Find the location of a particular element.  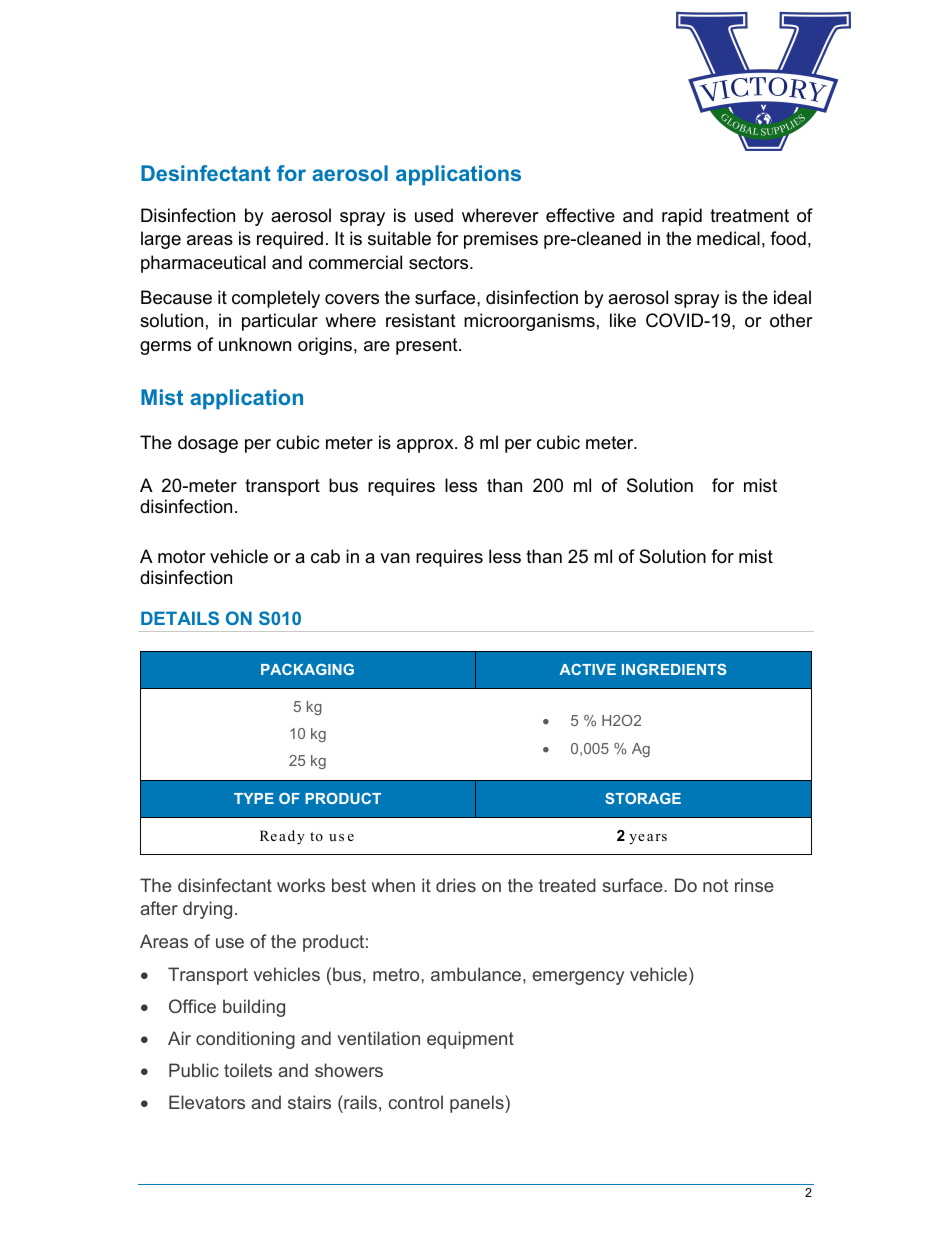

motor is located at coordinates (182, 557).
